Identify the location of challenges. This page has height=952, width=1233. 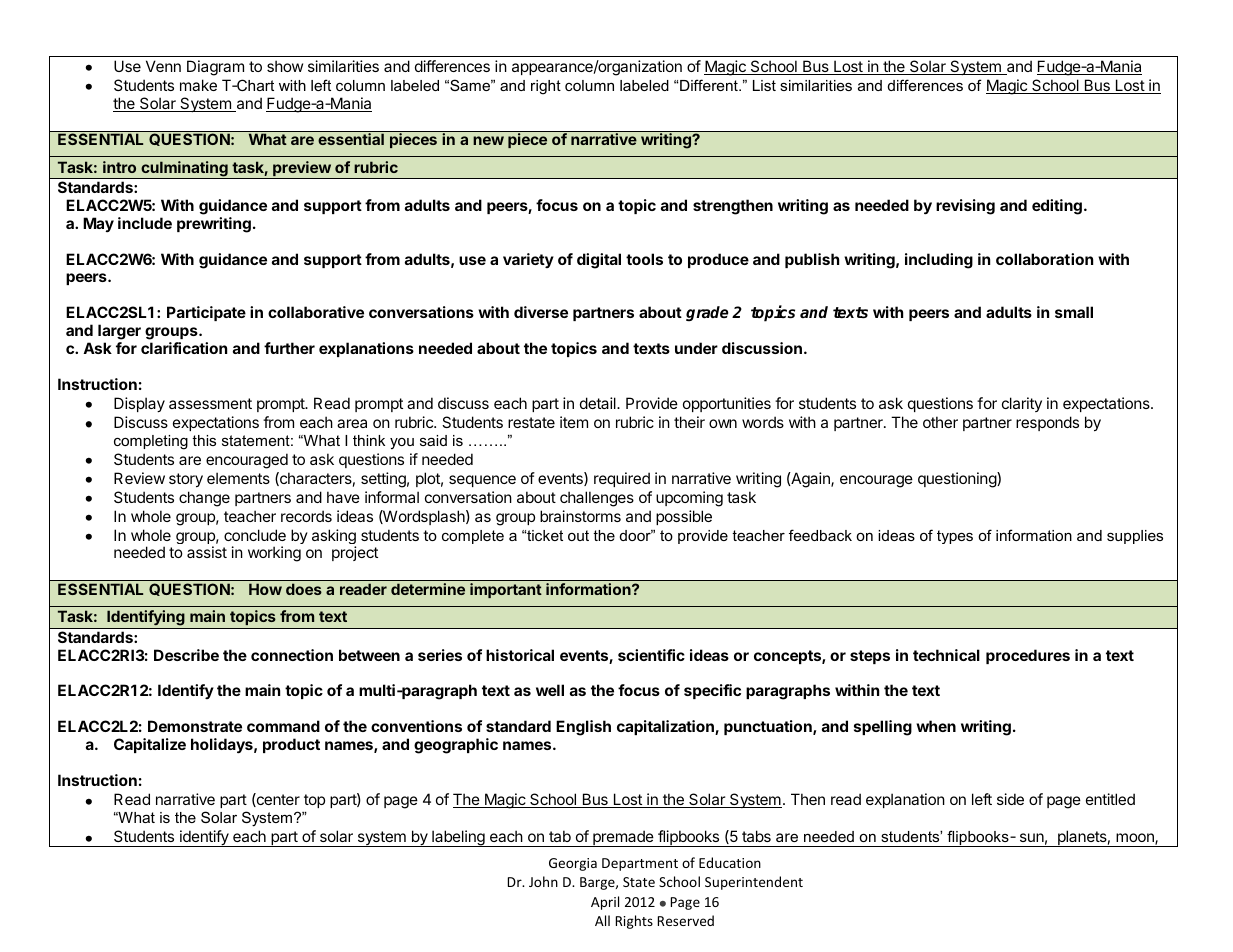
(597, 499).
